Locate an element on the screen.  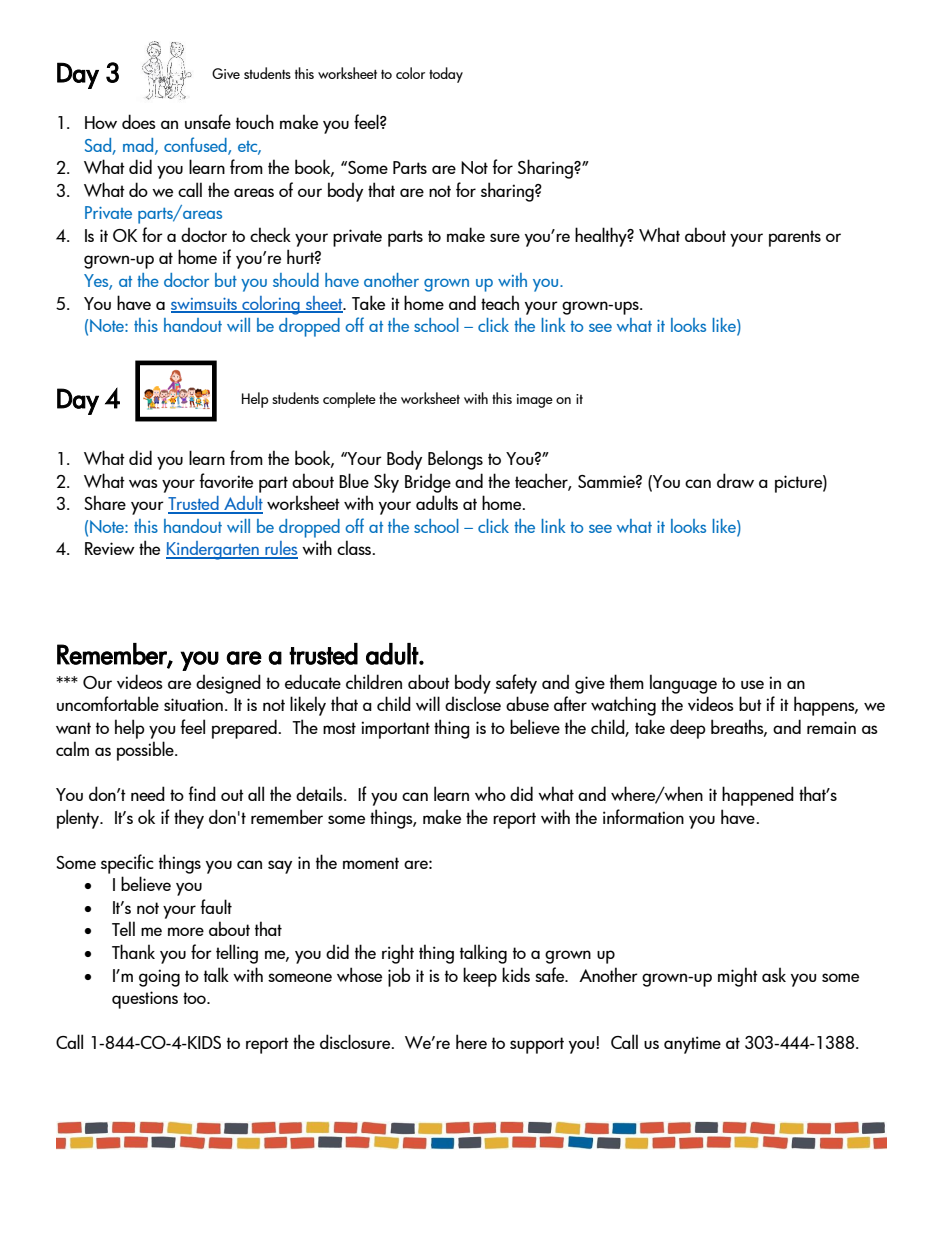
was is located at coordinates (143, 483).
